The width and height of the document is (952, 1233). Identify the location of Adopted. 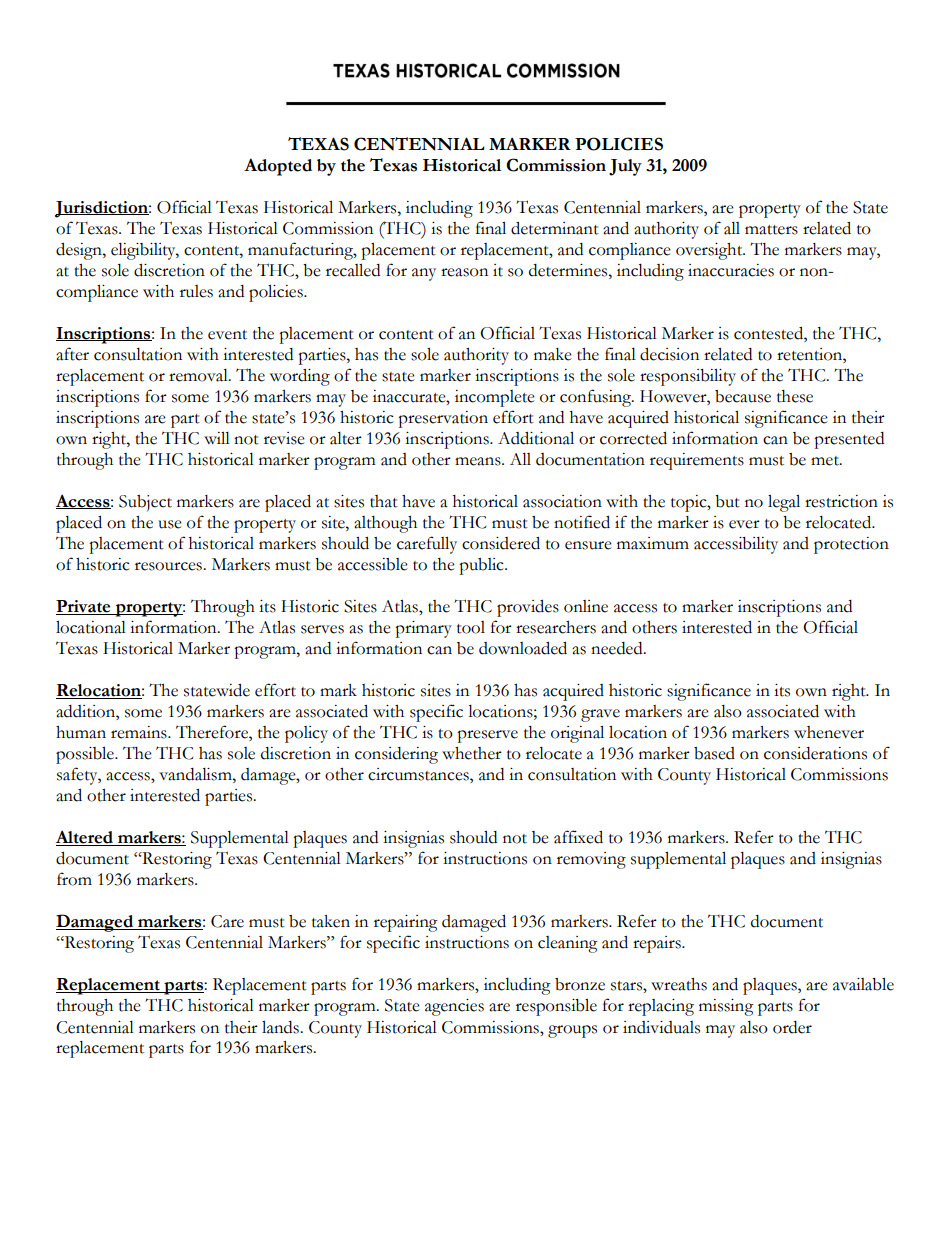
(278, 167).
